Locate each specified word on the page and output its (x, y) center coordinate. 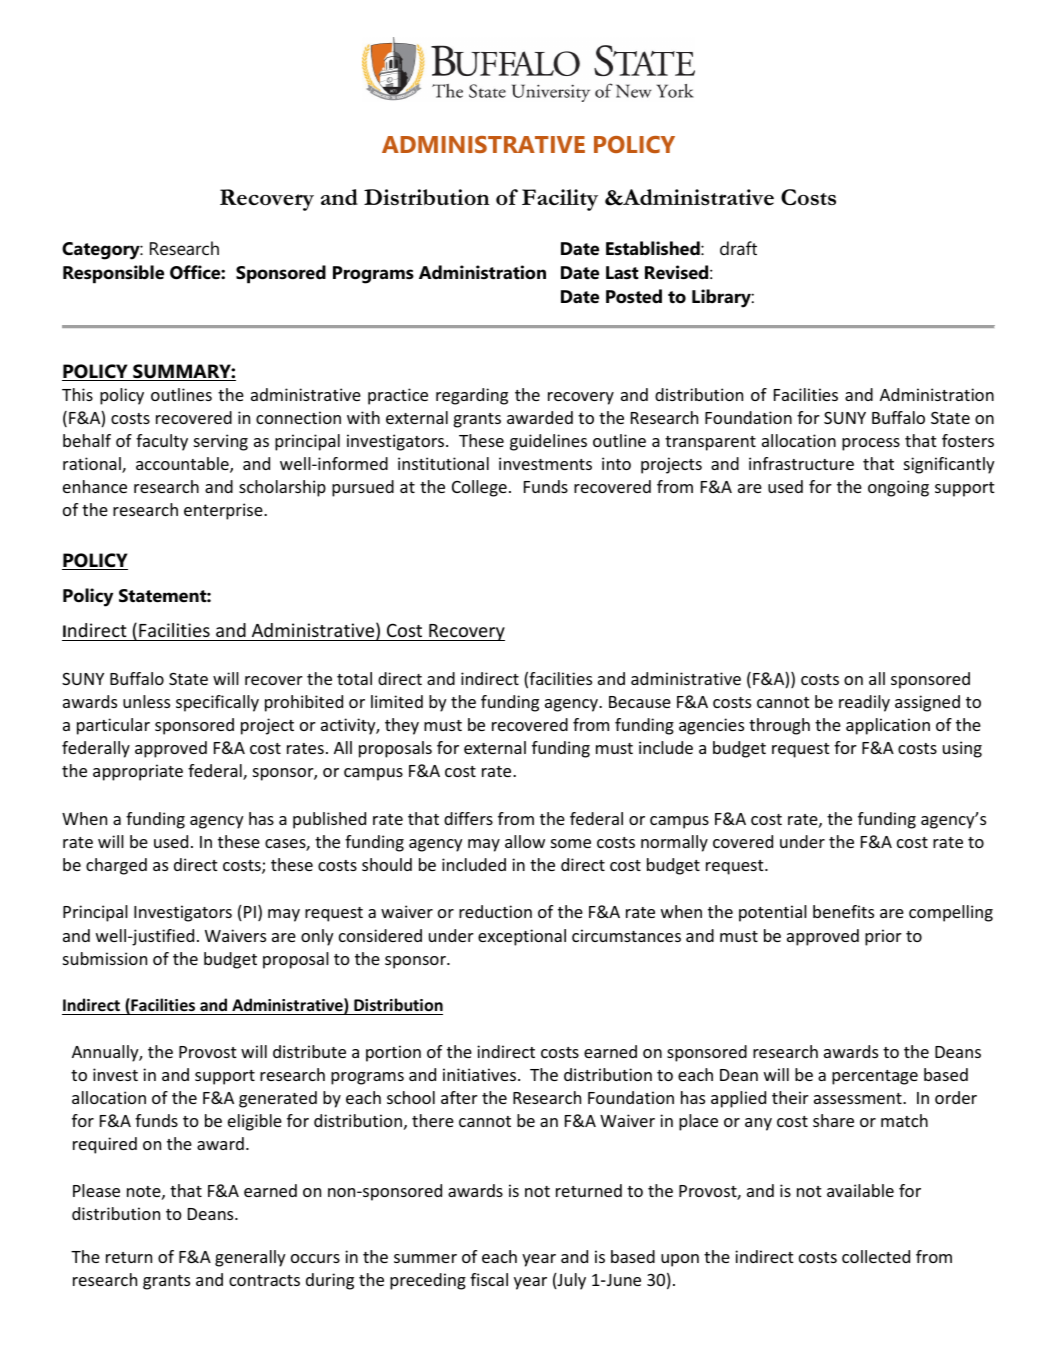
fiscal (489, 1279)
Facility (560, 200)
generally (250, 1258)
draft (738, 248)
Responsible (113, 274)
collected (876, 1256)
